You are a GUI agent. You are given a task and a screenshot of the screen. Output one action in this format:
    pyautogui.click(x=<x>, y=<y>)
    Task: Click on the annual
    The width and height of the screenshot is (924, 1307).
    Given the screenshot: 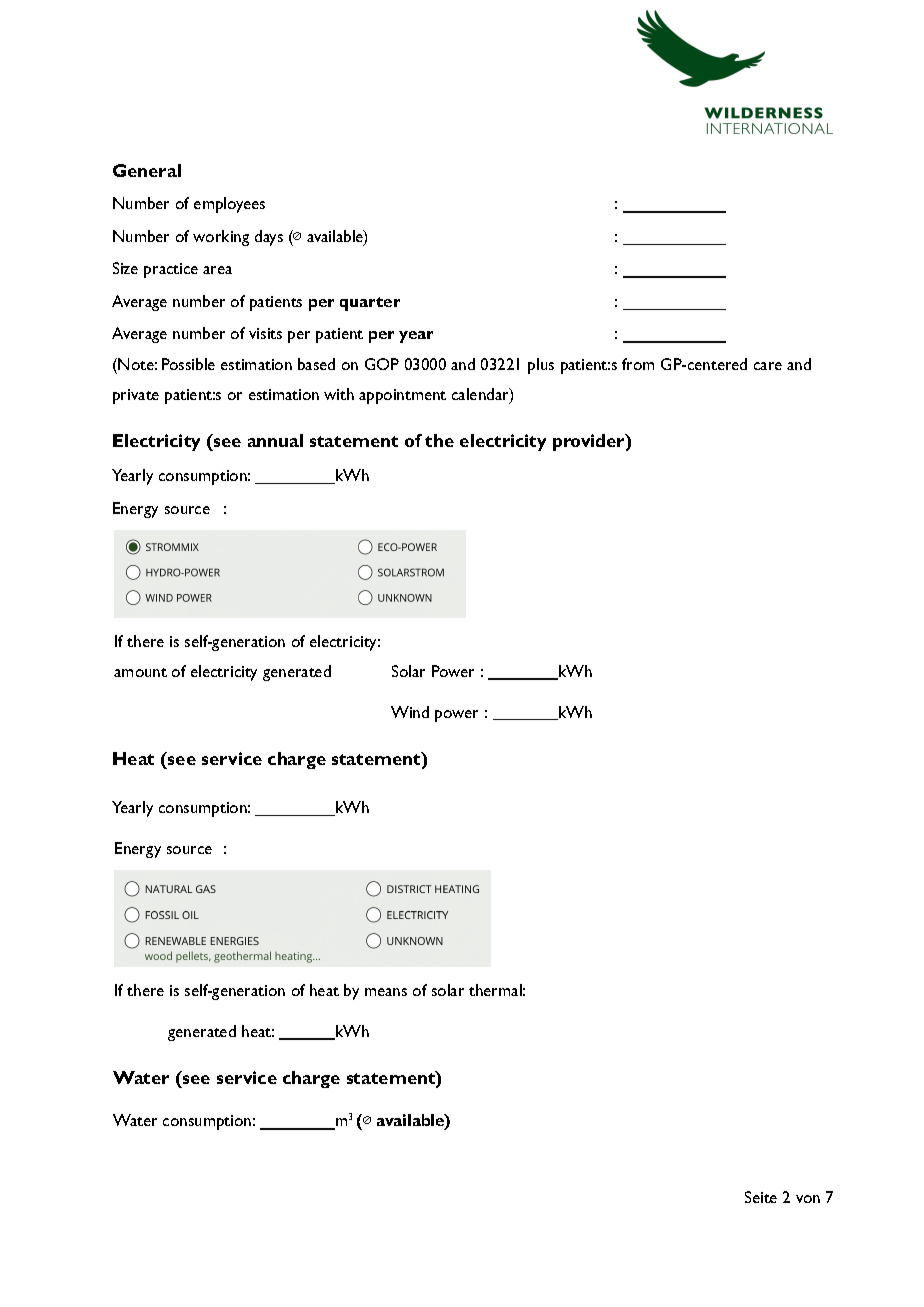 What is the action you would take?
    pyautogui.click(x=275, y=440)
